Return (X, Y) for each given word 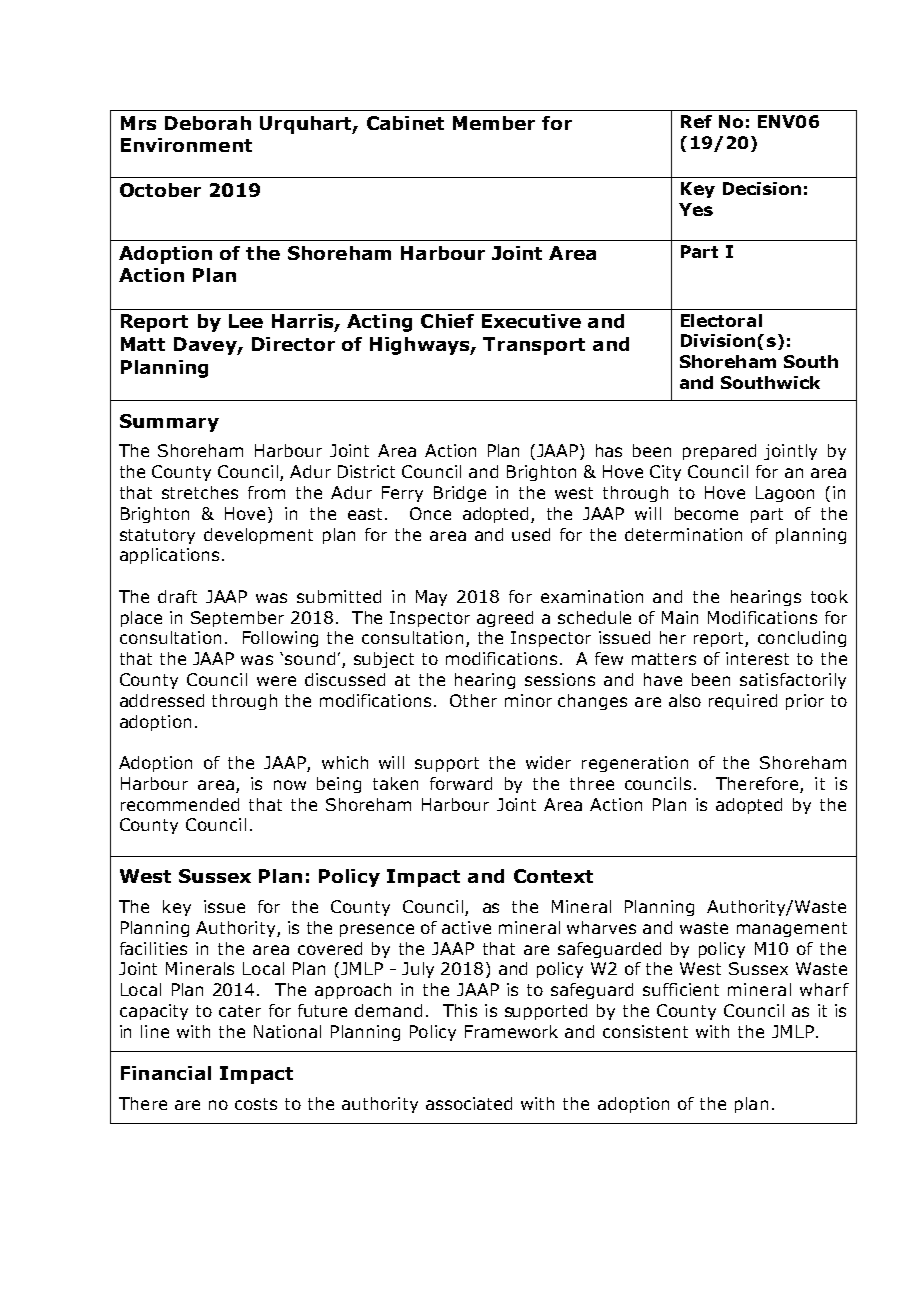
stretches (200, 492)
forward (461, 783)
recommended (180, 804)
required (743, 702)
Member (494, 123)
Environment (186, 145)
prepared (719, 452)
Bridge (460, 494)
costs (256, 1104)
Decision (762, 188)
